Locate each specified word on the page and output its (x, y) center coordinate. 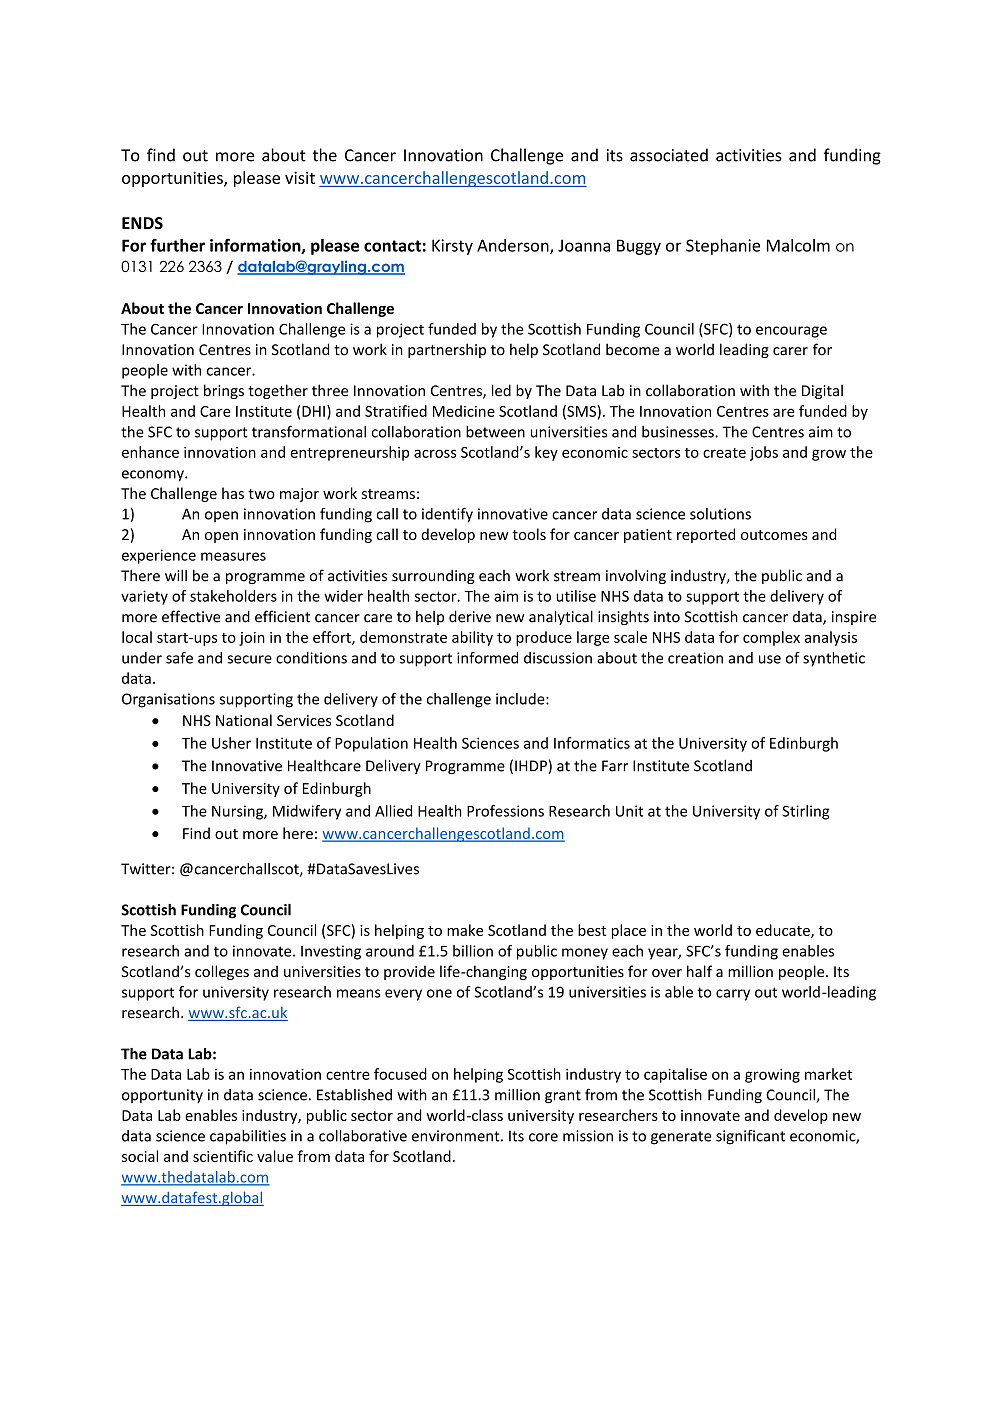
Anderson (514, 246)
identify (447, 515)
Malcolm (798, 245)
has (233, 493)
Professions (505, 811)
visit (300, 177)
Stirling (806, 812)
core (543, 1137)
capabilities (248, 1137)
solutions (720, 514)
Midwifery (307, 812)
